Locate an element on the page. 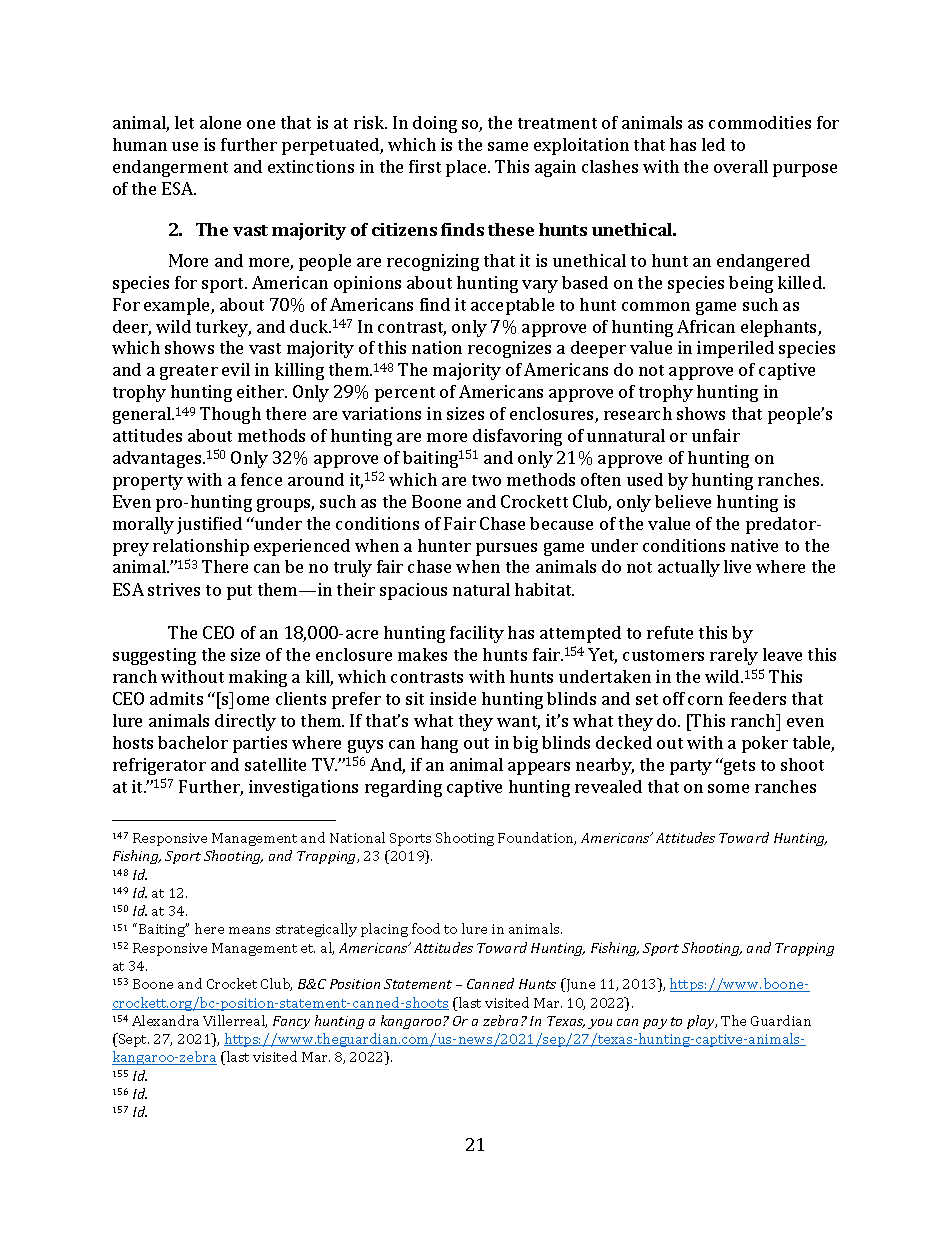 This image has height=1233, width=952. June is located at coordinates (579, 985).
